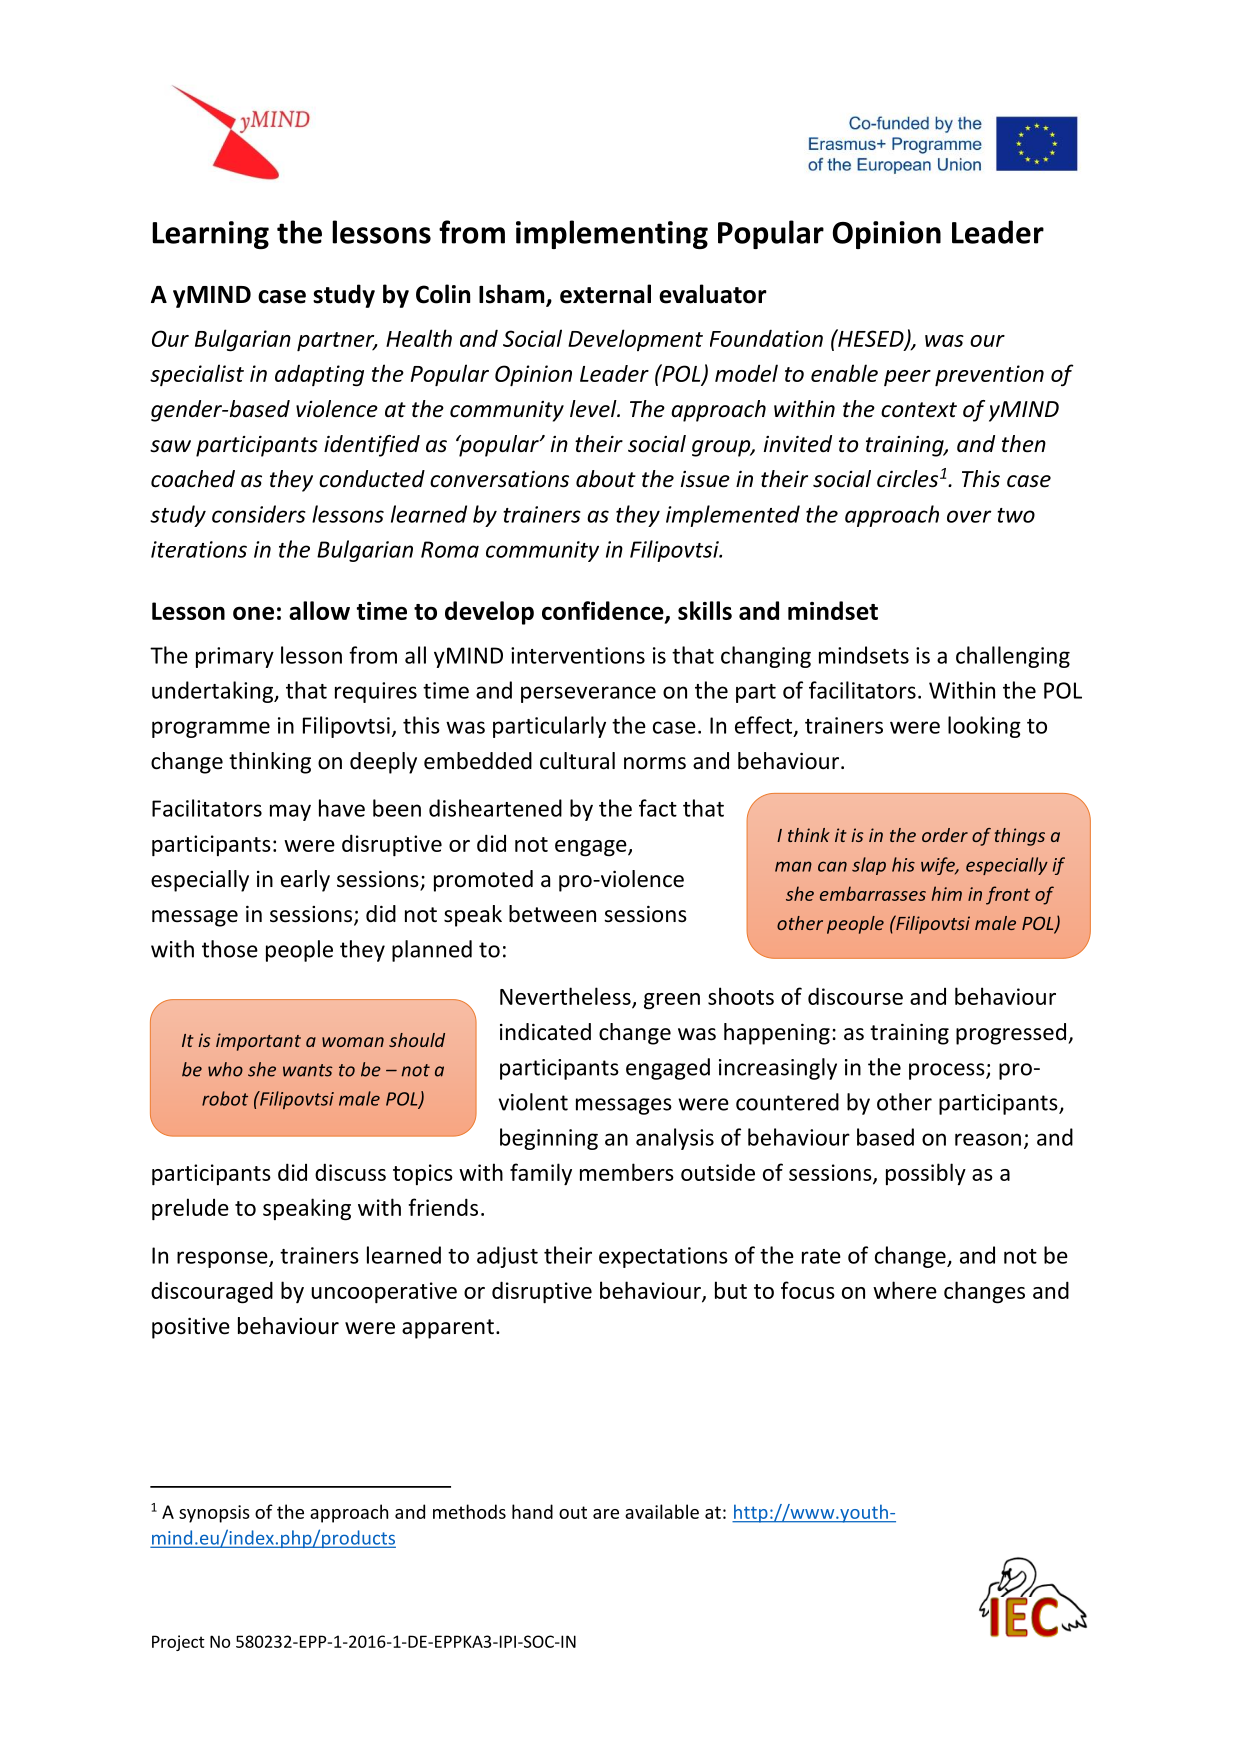  I want to click on external, so click(605, 294).
